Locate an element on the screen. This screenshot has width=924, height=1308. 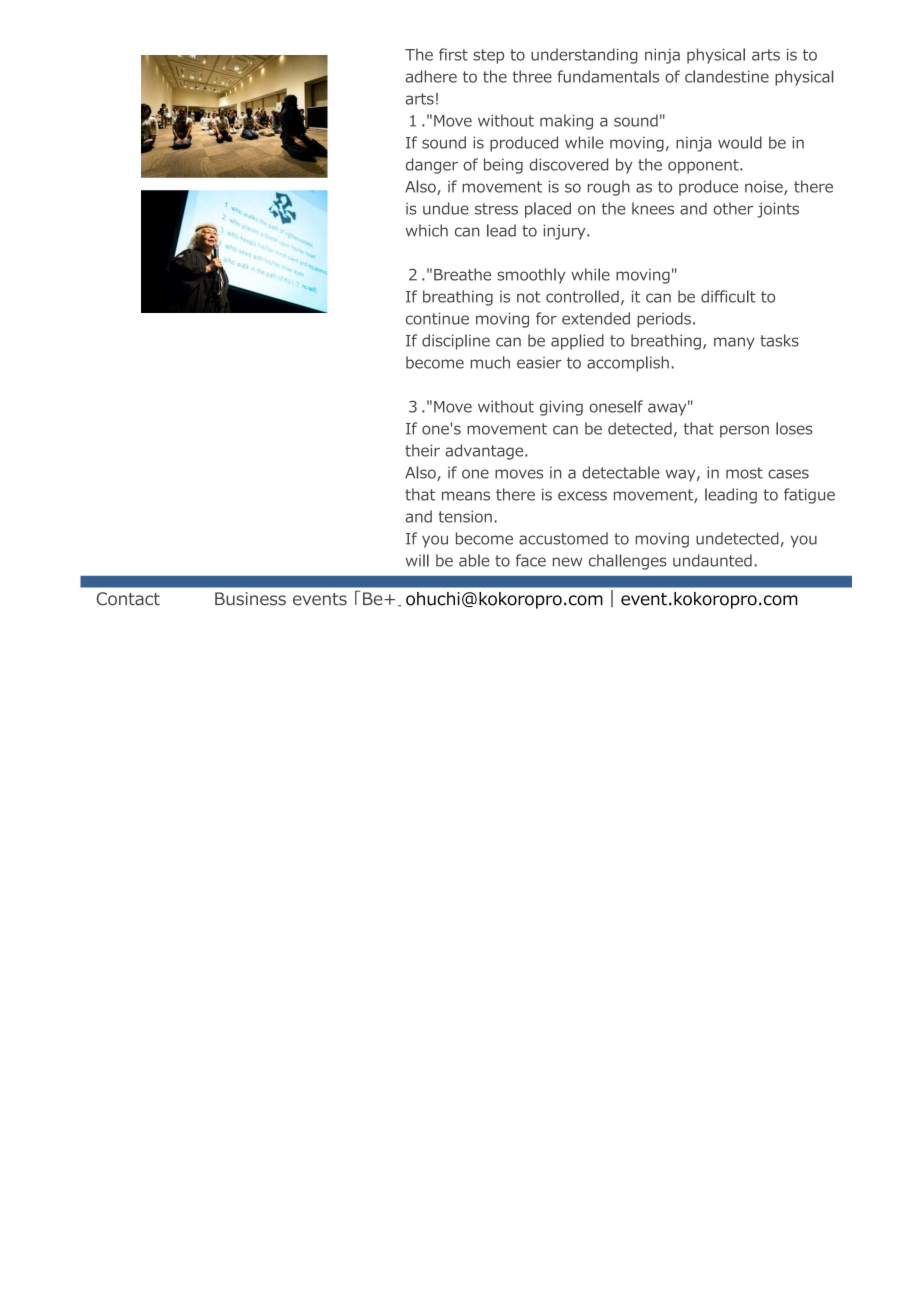
discipline is located at coordinates (456, 342).
